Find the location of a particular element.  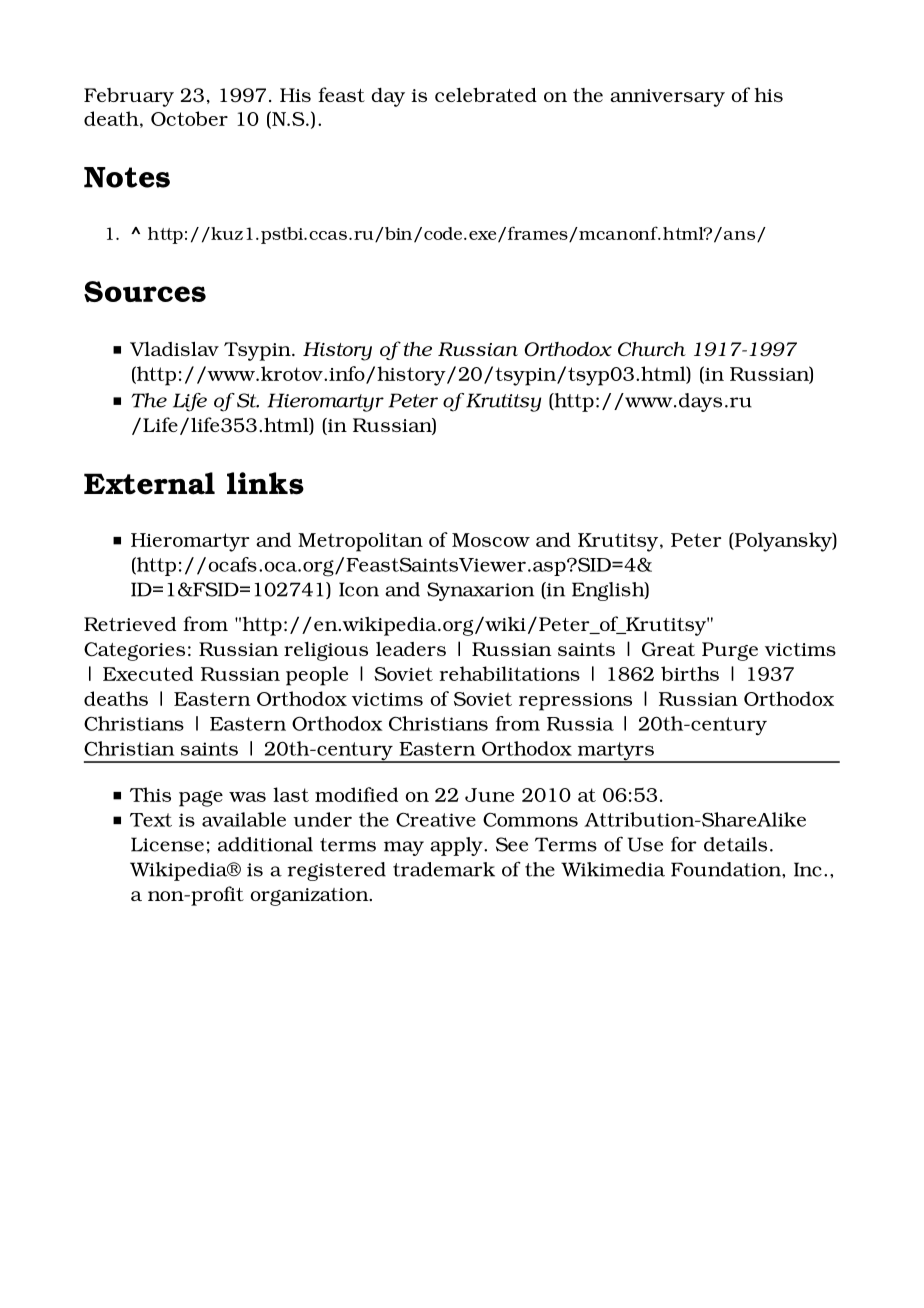

Moscow is located at coordinates (491, 540).
